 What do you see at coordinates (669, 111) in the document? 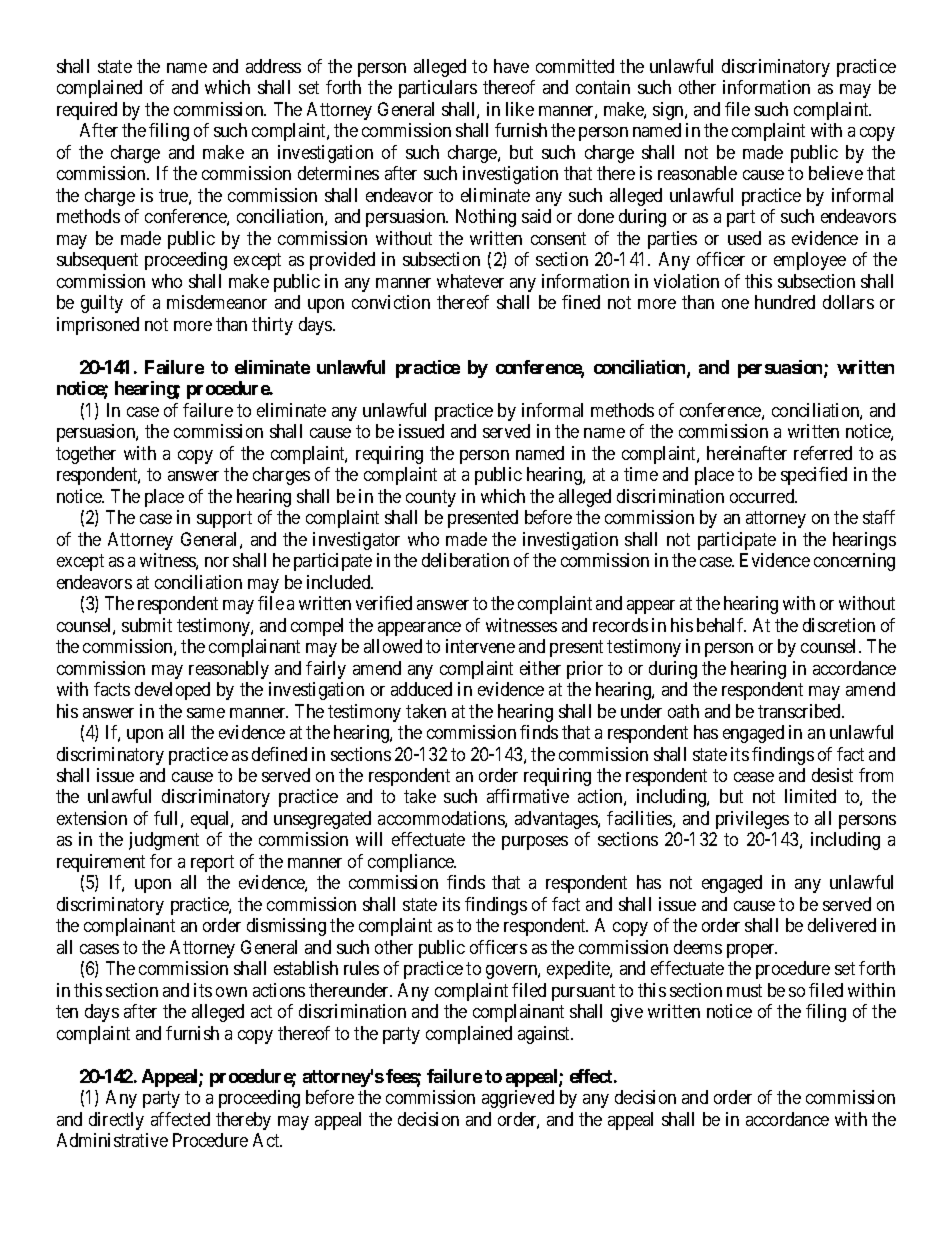
I see `sign` at bounding box center [669, 111].
